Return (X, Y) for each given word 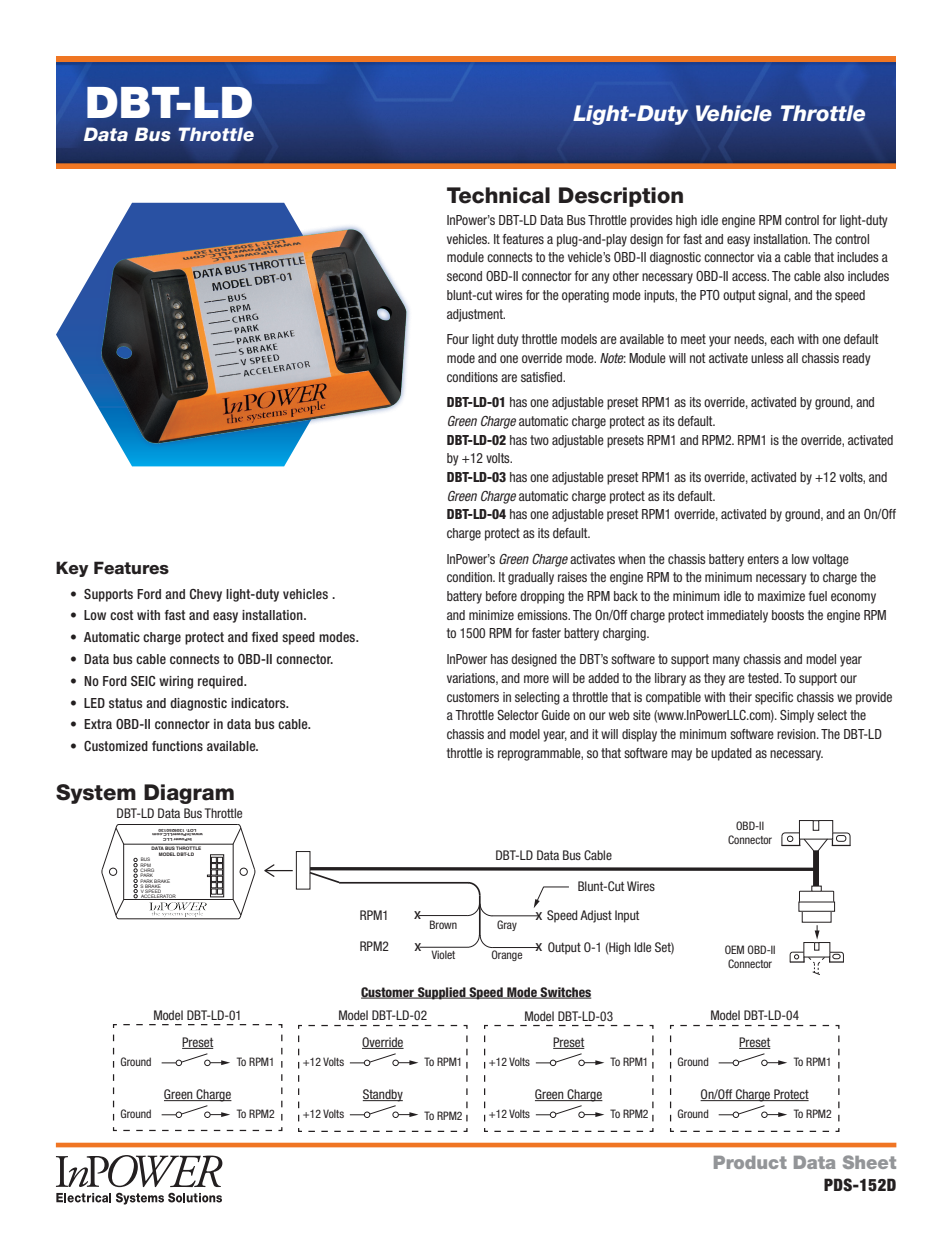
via (764, 257)
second (464, 276)
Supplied (442, 993)
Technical (498, 195)
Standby (383, 1095)
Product (750, 1162)
